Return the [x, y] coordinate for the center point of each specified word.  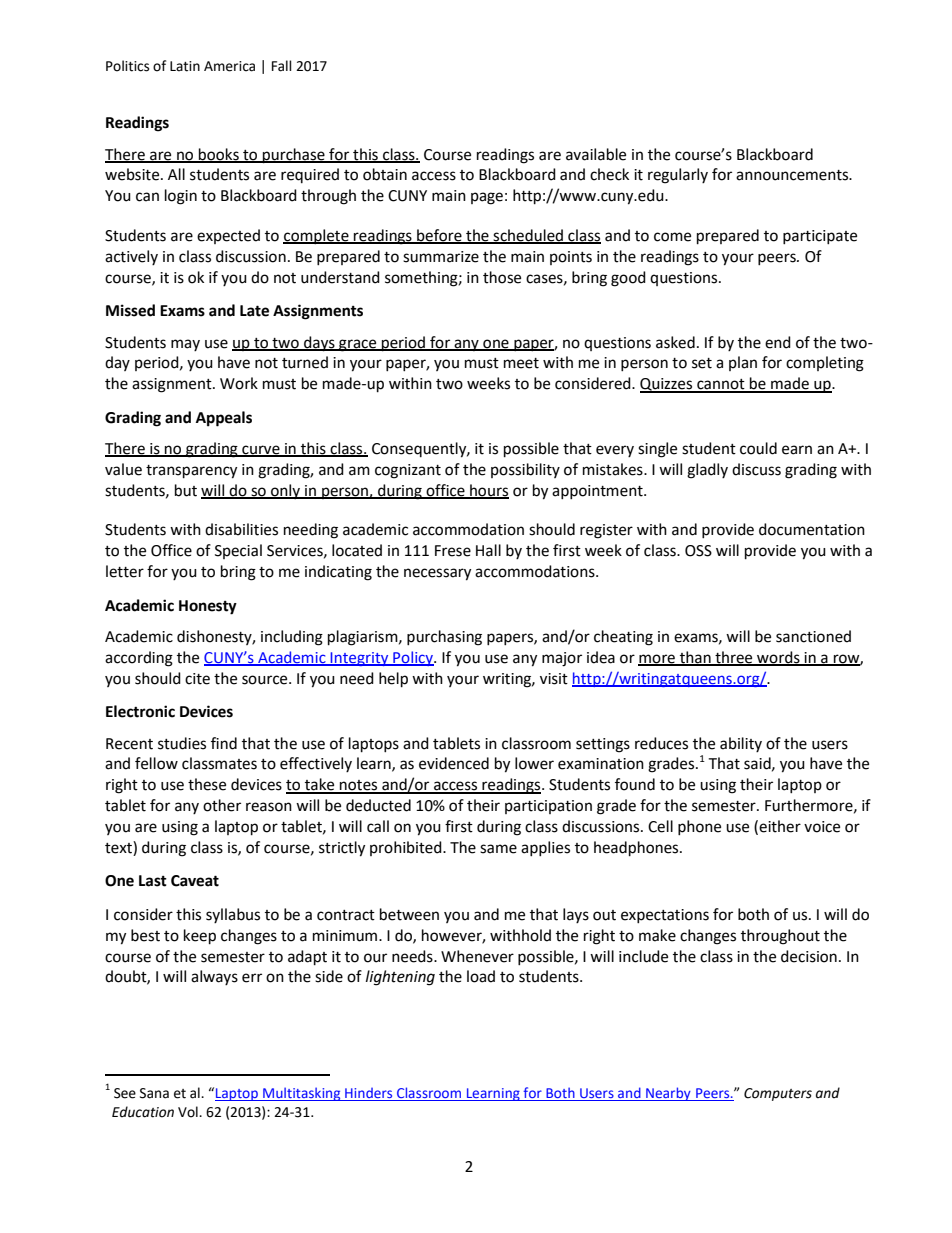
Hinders [368, 1093]
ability [741, 744]
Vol [189, 1112]
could [758, 448]
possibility [525, 470]
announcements [793, 175]
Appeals [224, 419]
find [224, 743]
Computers [778, 1094]
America [229, 66]
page [487, 198]
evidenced [454, 763]
